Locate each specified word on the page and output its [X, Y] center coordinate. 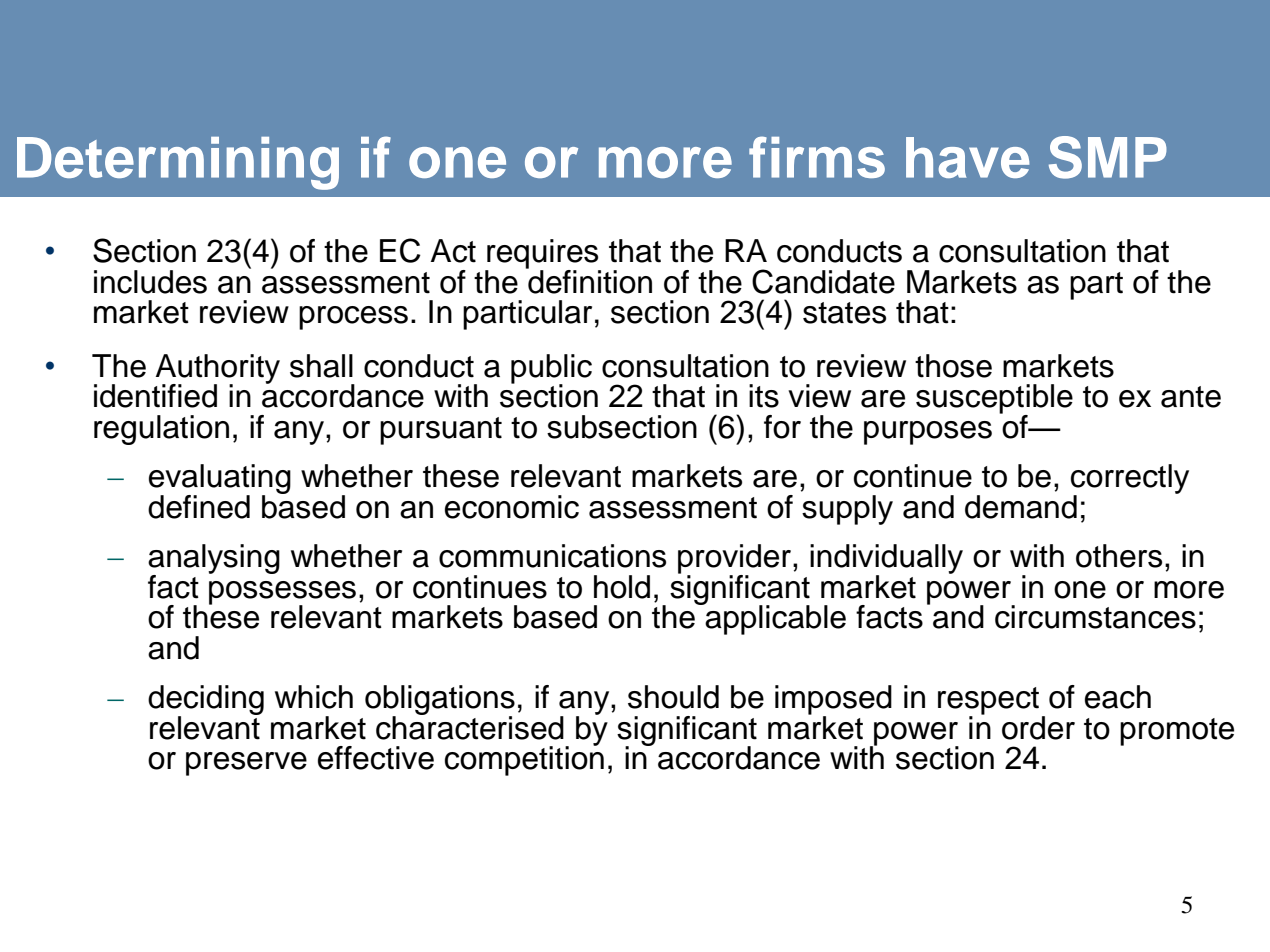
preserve [246, 764]
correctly [1130, 480]
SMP [1108, 157]
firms [817, 157]
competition [524, 760]
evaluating [220, 480]
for [782, 427]
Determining [178, 163]
